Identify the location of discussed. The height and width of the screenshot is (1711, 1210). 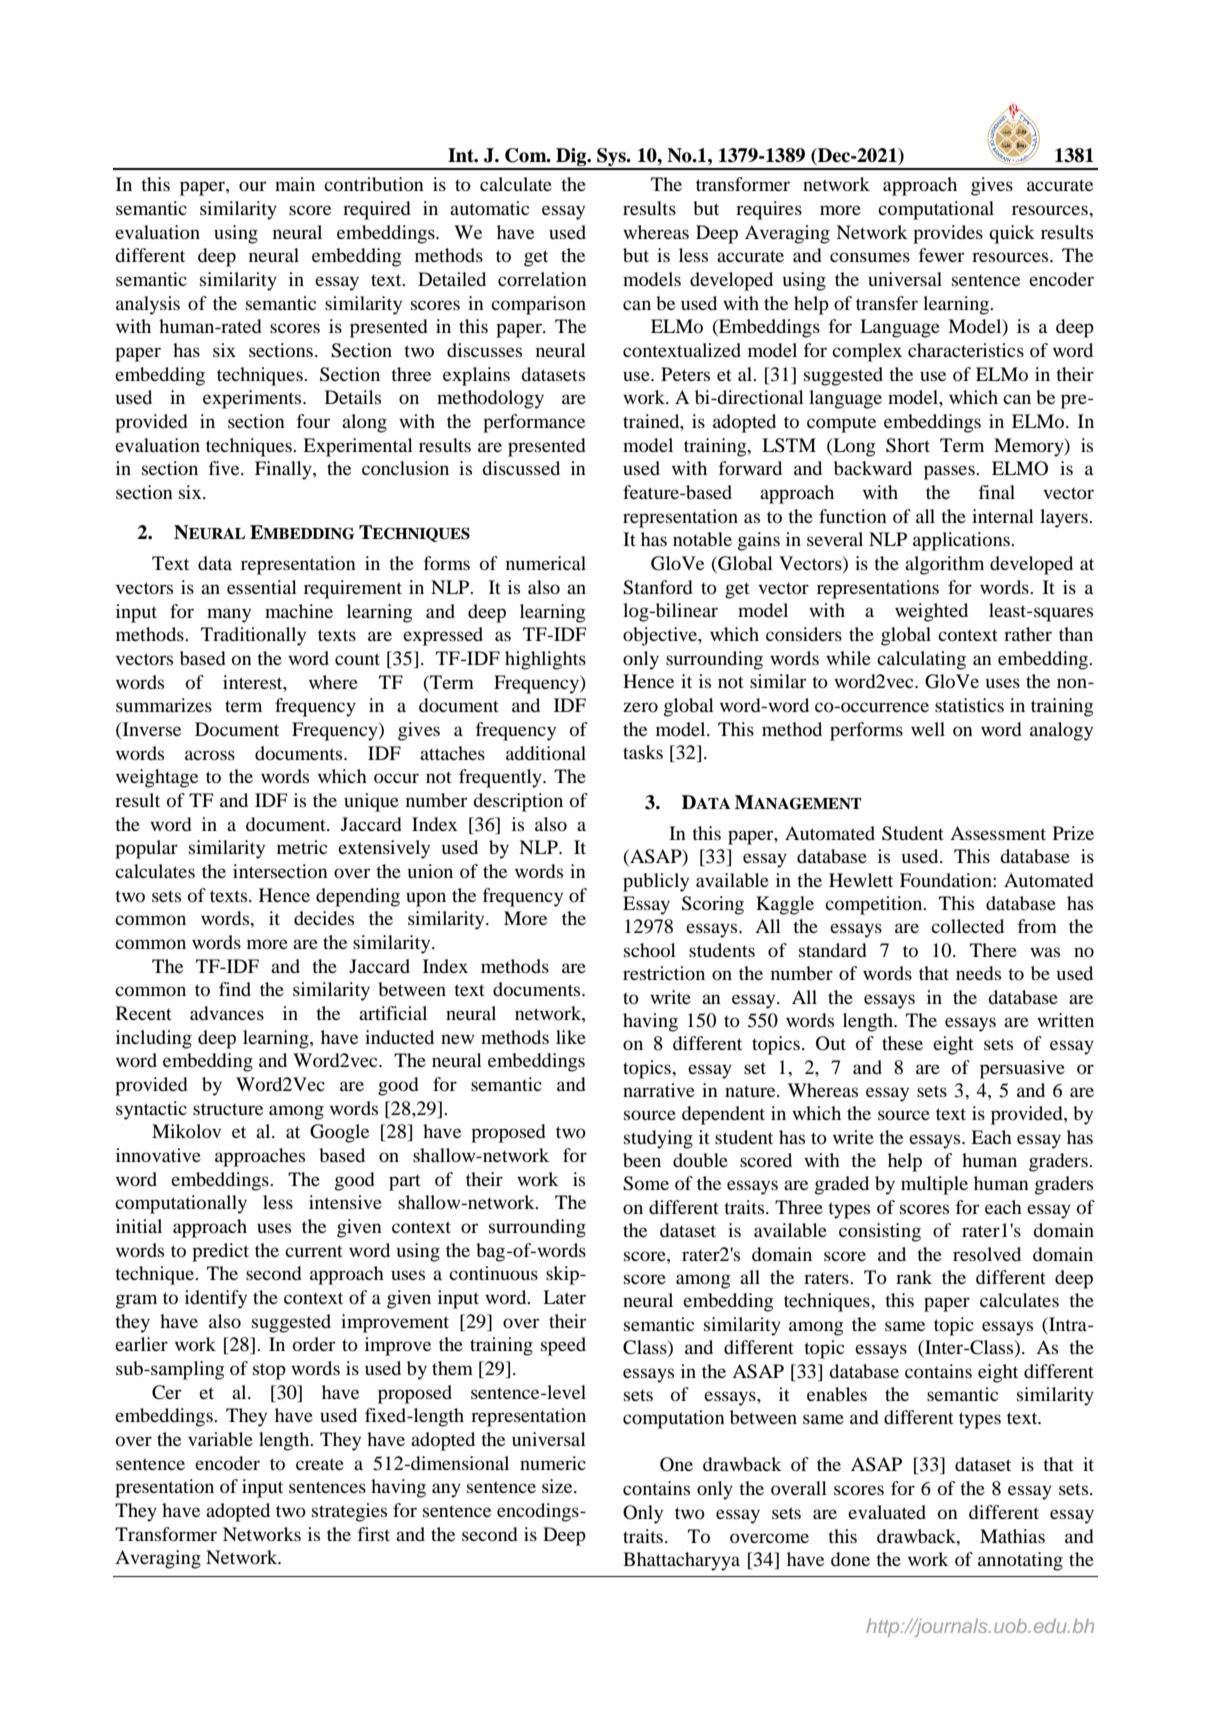
(521, 468).
